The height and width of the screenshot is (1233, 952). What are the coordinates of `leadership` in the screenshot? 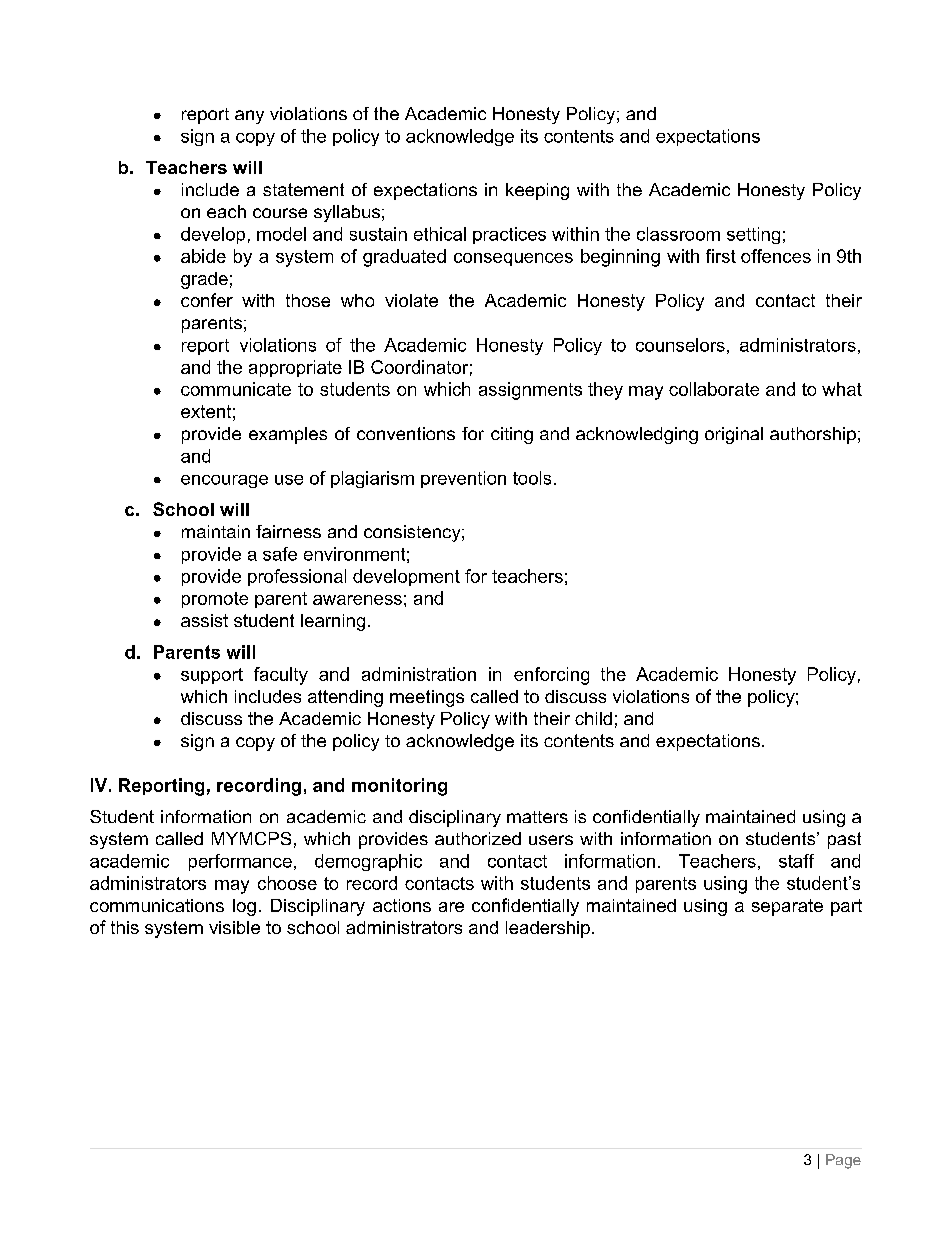 It's located at (548, 929).
